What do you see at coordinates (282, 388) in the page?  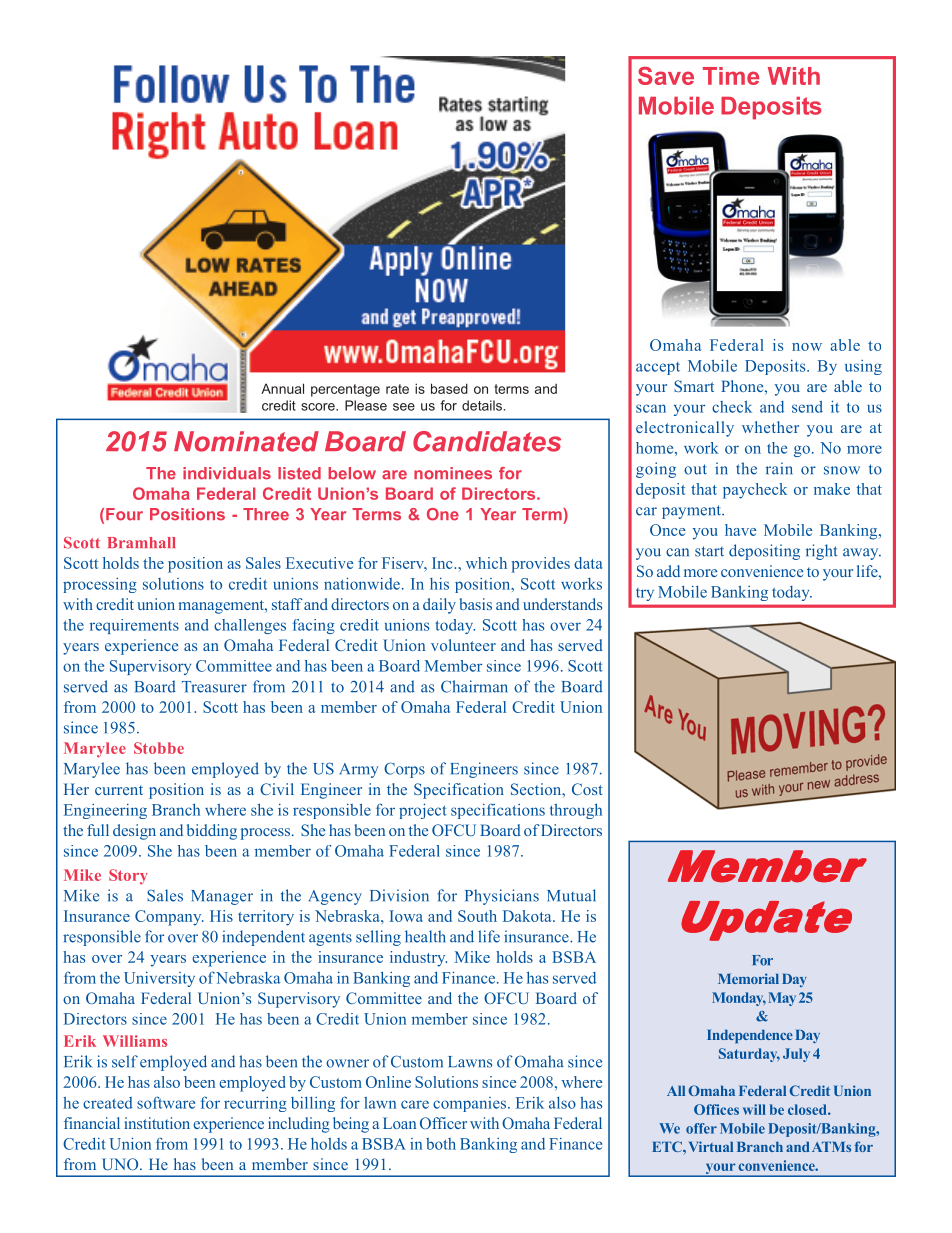 I see `Annual` at bounding box center [282, 388].
